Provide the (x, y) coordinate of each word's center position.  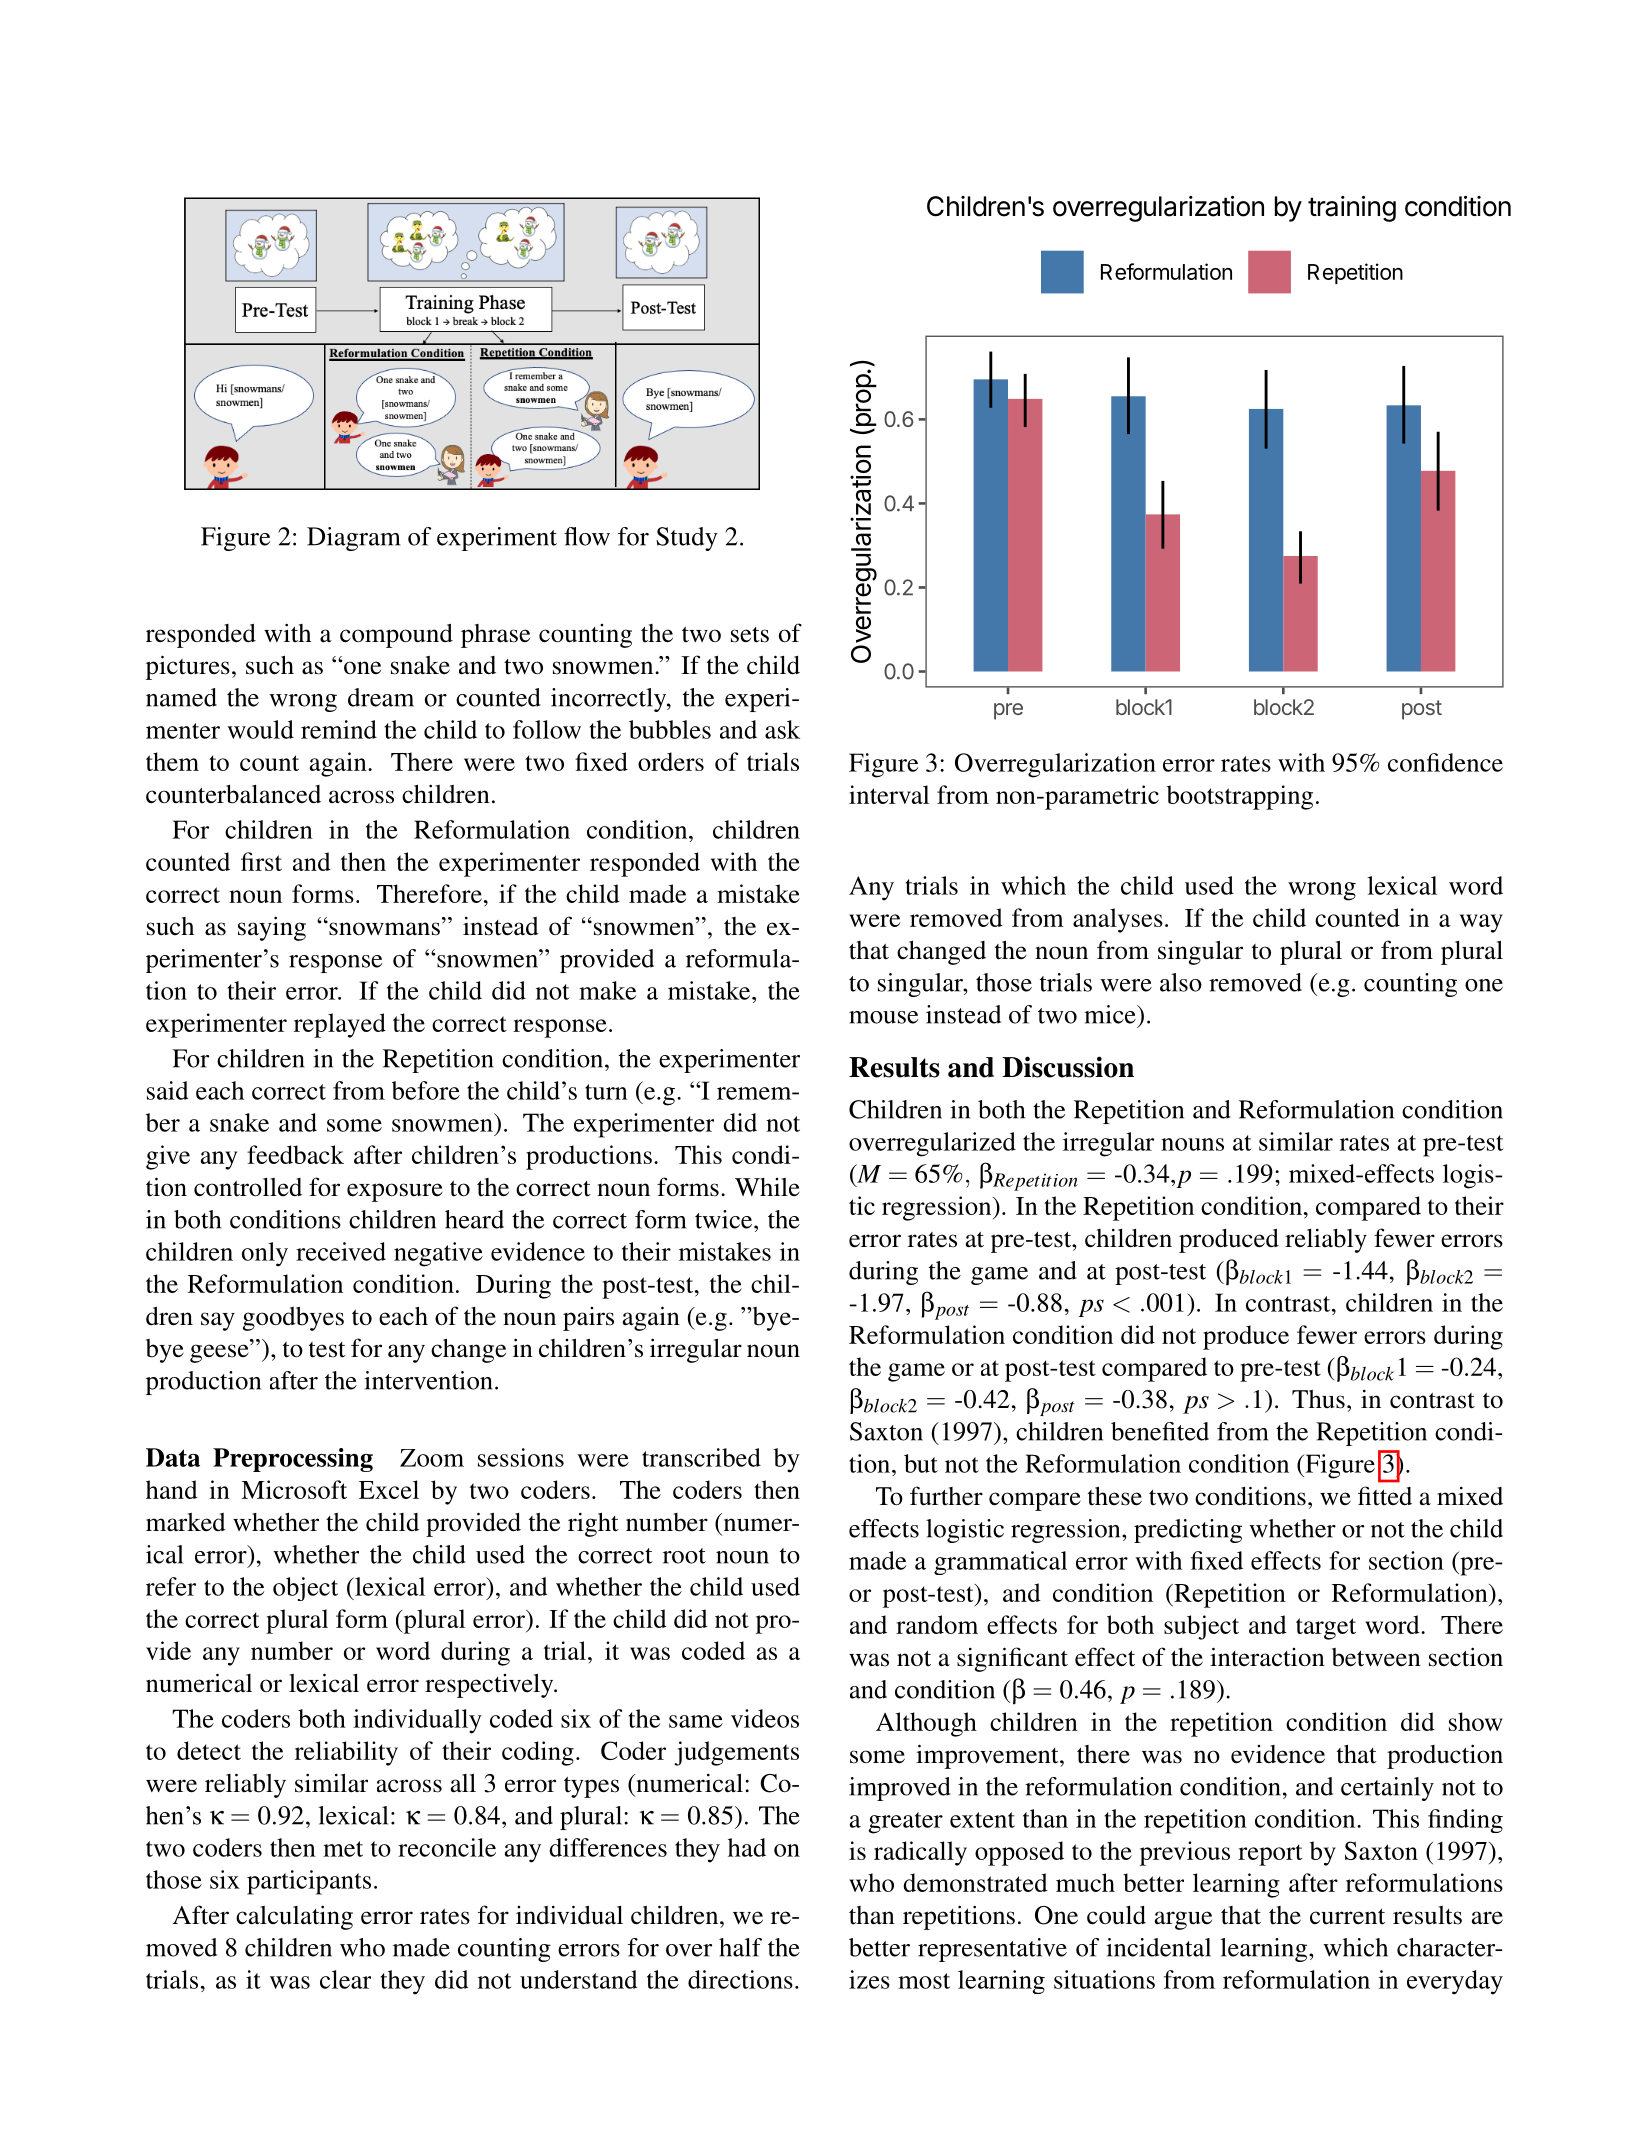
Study (687, 539)
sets (750, 635)
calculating (294, 1917)
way (1481, 923)
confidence (1445, 762)
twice (725, 1219)
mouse (883, 1017)
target (1326, 1629)
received (341, 1251)
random (937, 1624)
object (305, 1589)
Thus (1318, 1399)
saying (272, 928)
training (1352, 209)
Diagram (354, 539)
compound (396, 635)
